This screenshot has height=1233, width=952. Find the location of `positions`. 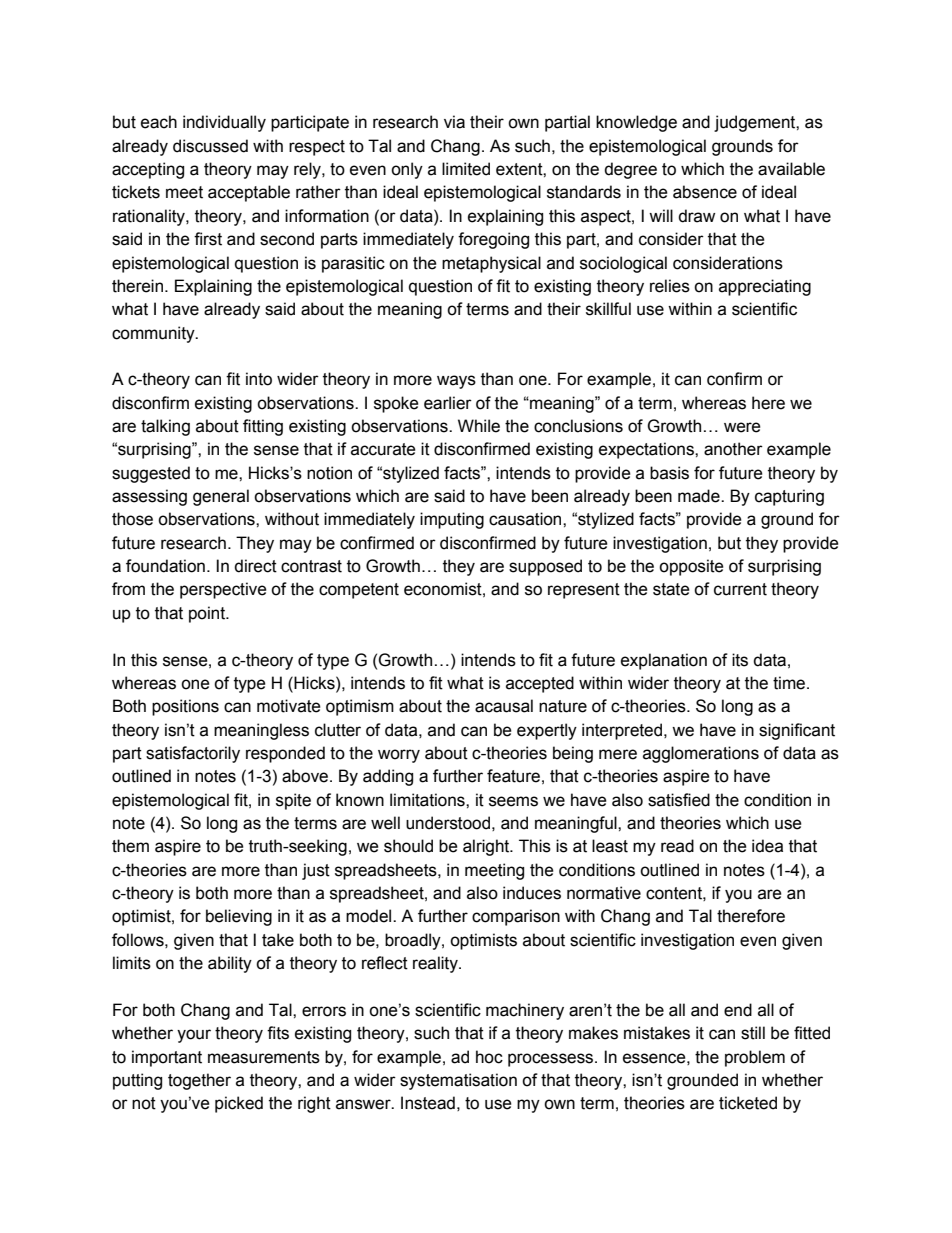

positions is located at coordinates (185, 707).
